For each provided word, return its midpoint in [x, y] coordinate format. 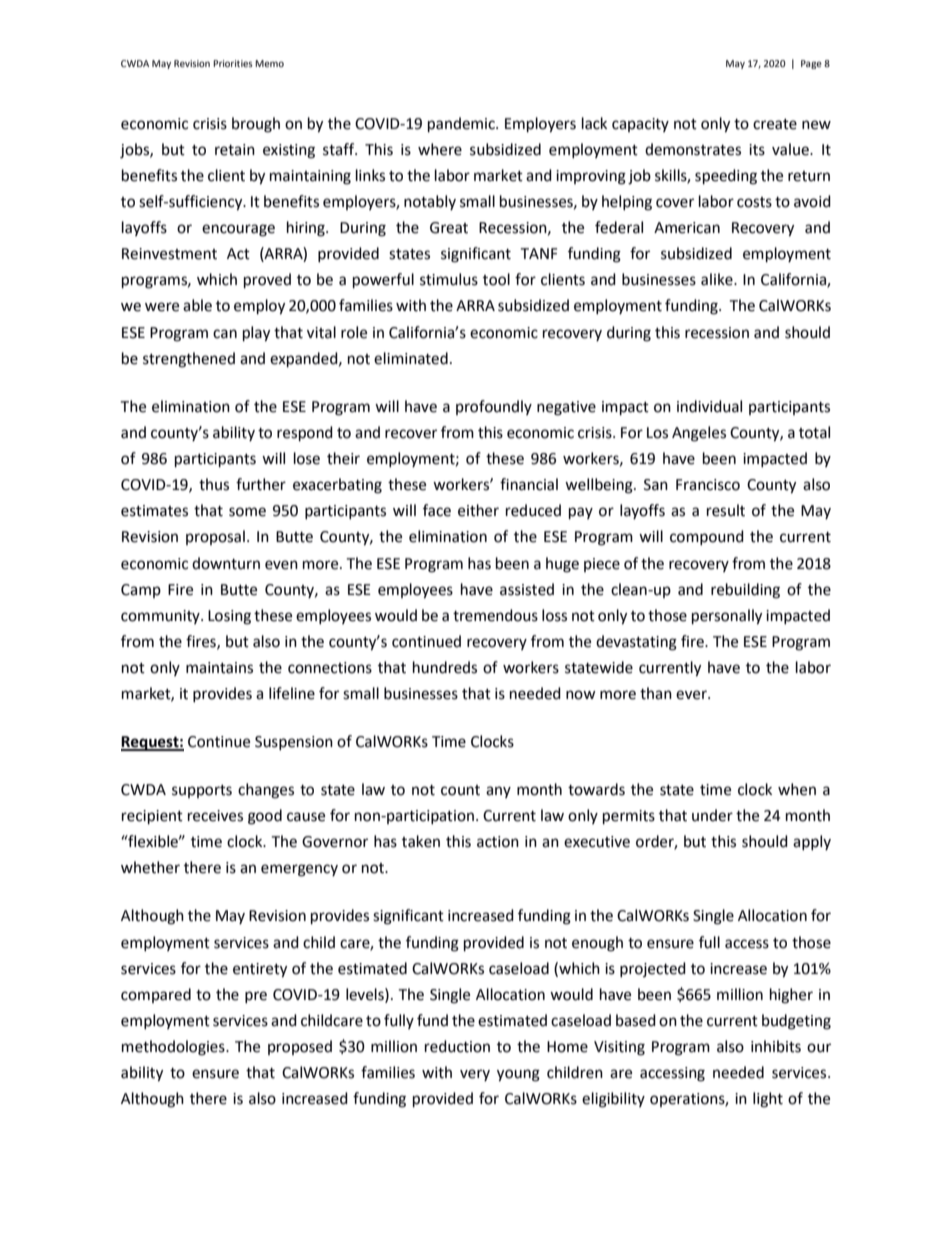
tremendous [495, 615]
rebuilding [745, 591]
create [775, 124]
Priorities [233, 63]
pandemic [462, 125]
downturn [226, 563]
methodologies [174, 1048]
